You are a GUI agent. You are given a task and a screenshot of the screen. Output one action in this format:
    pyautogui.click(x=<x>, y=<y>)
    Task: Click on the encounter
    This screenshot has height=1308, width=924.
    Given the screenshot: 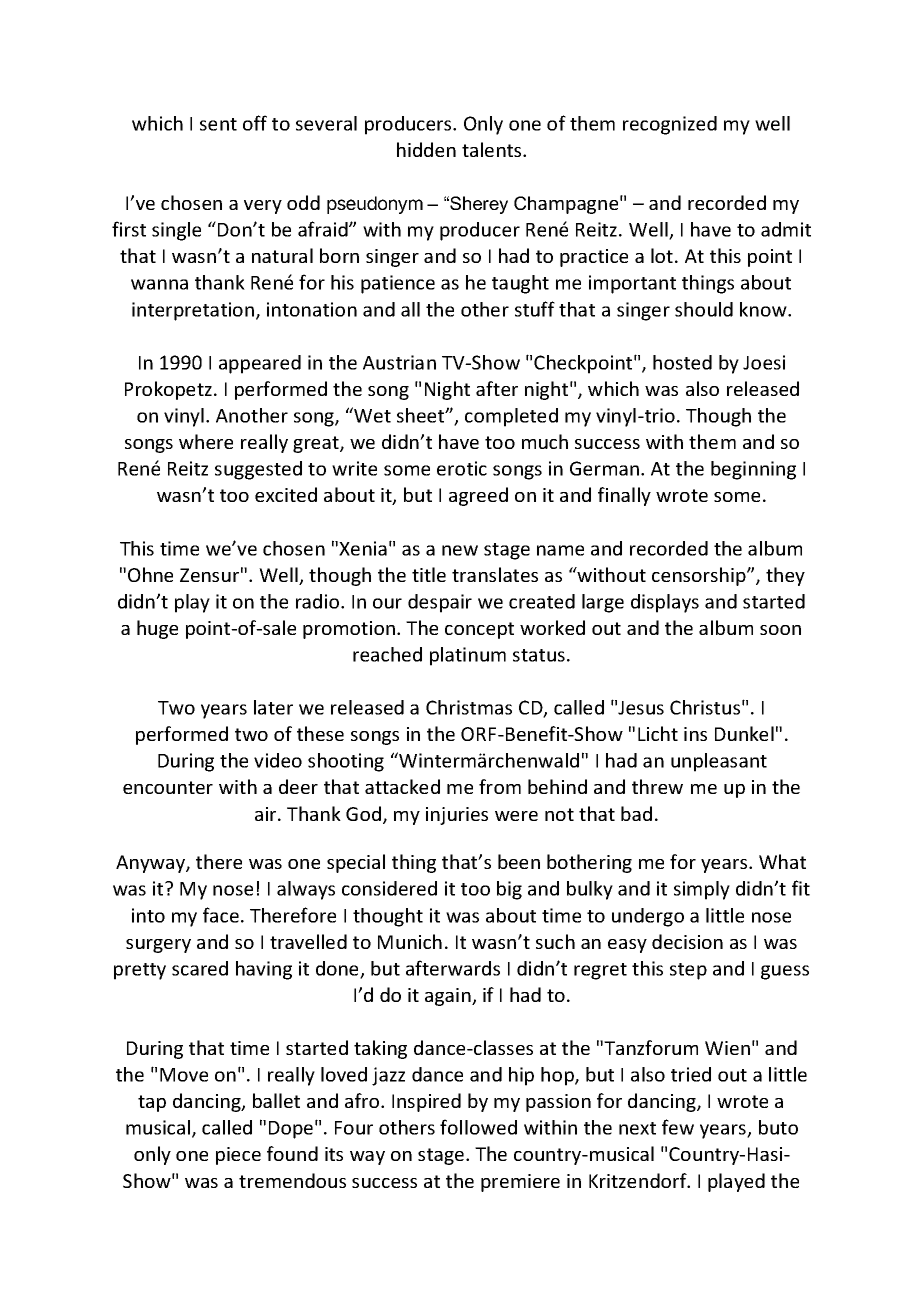 What is the action you would take?
    pyautogui.click(x=168, y=787)
